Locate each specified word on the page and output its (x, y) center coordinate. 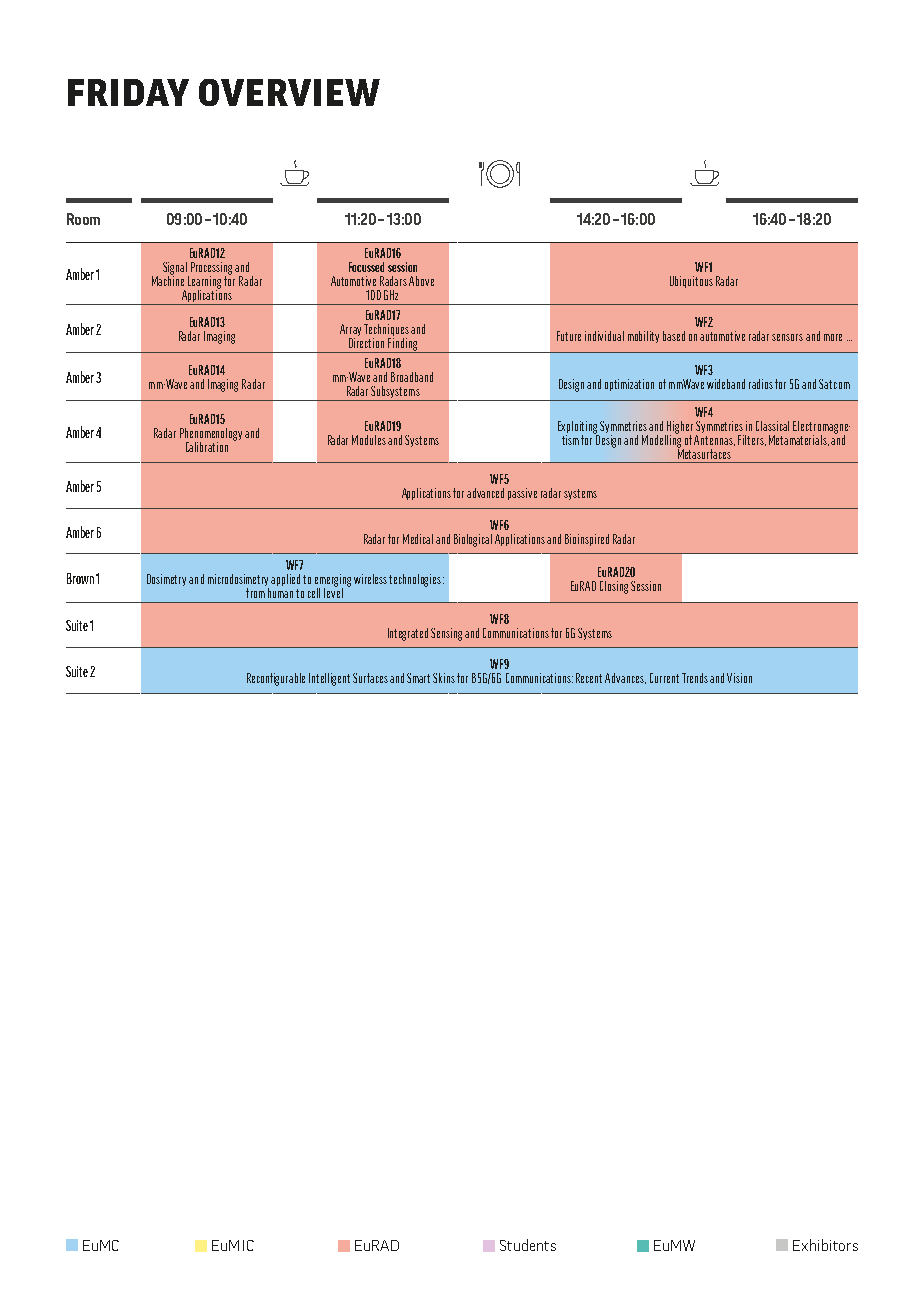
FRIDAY (128, 92)
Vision (739, 678)
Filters (752, 440)
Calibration (207, 447)
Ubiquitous (691, 282)
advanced (485, 493)
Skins (444, 678)
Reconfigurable (276, 679)
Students (528, 1245)
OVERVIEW (289, 92)
